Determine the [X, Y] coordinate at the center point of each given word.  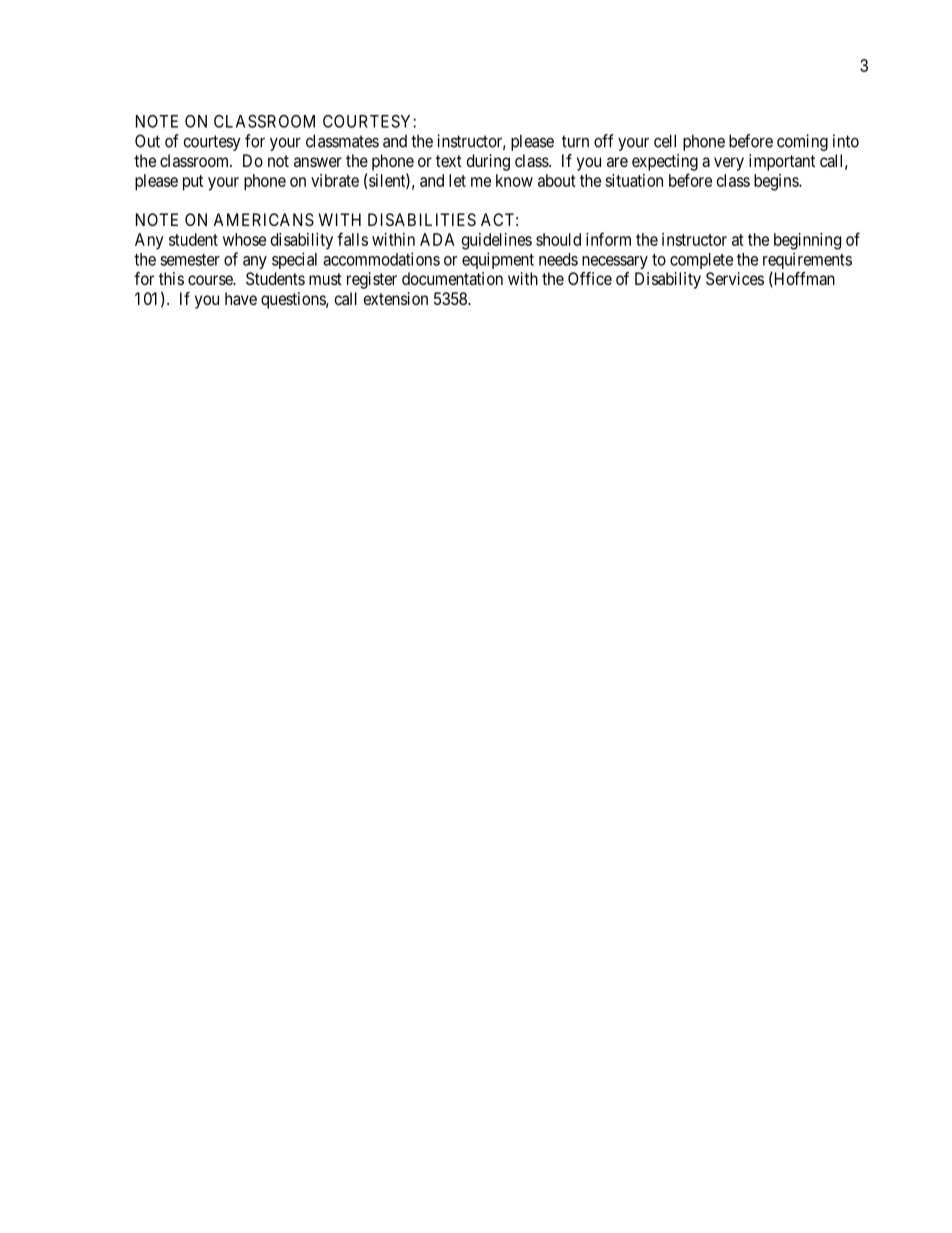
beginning [807, 241]
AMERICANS [263, 219]
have [241, 298]
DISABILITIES [422, 219]
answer [318, 162]
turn [575, 141]
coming [802, 142]
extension [396, 298]
